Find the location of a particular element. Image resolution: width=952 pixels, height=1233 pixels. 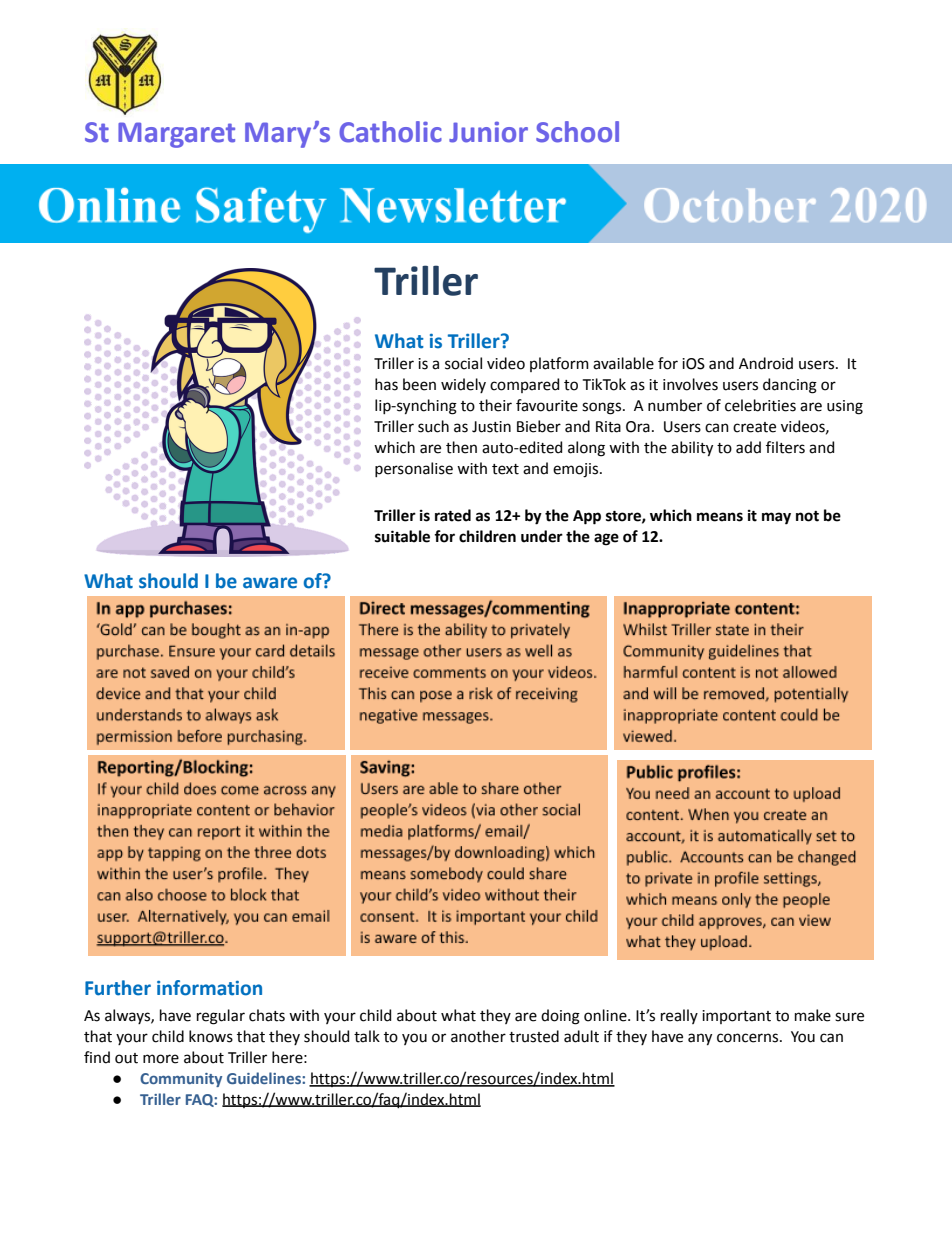

social is located at coordinates (463, 363).
